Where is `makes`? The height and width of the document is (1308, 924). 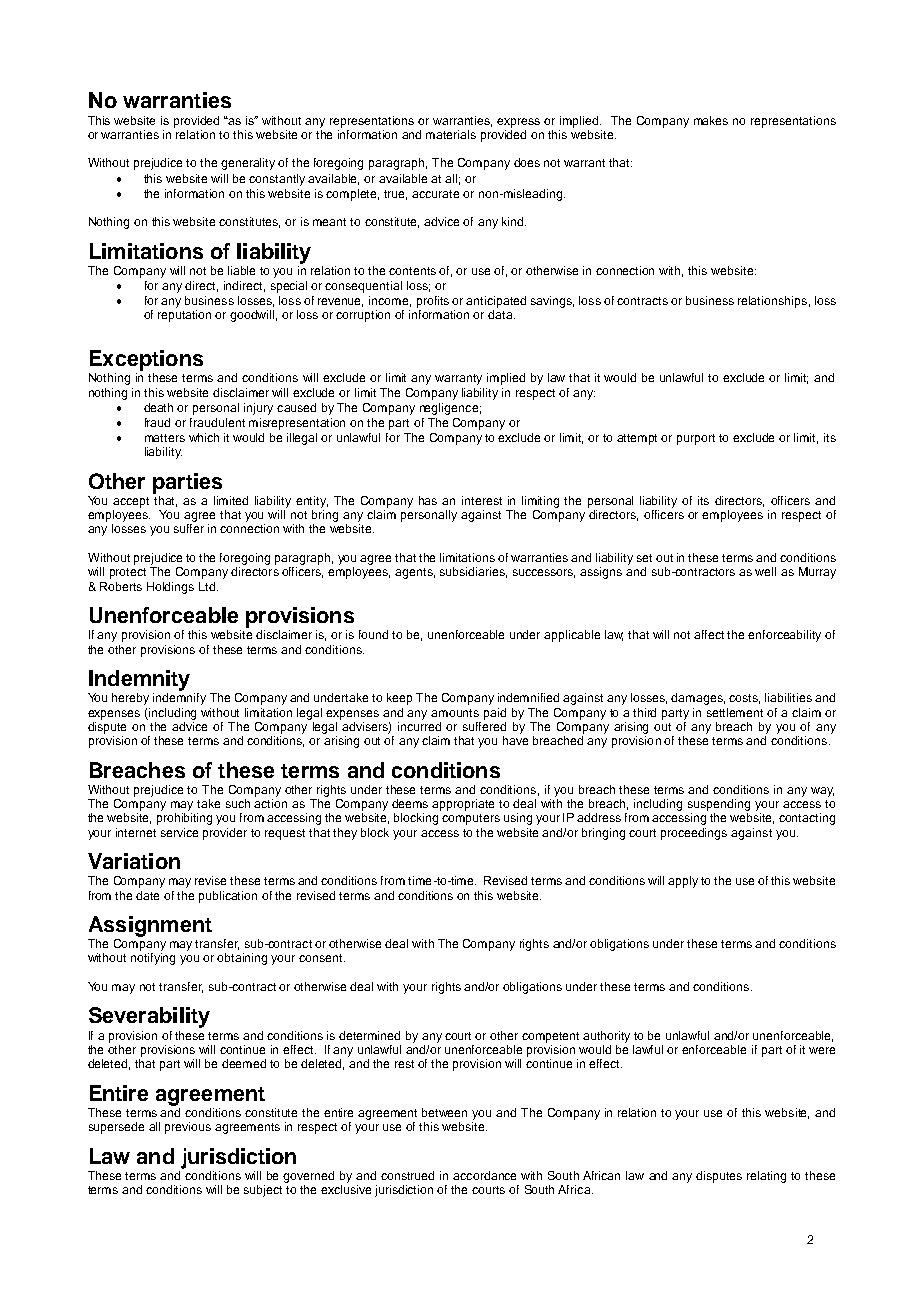 makes is located at coordinates (711, 120).
